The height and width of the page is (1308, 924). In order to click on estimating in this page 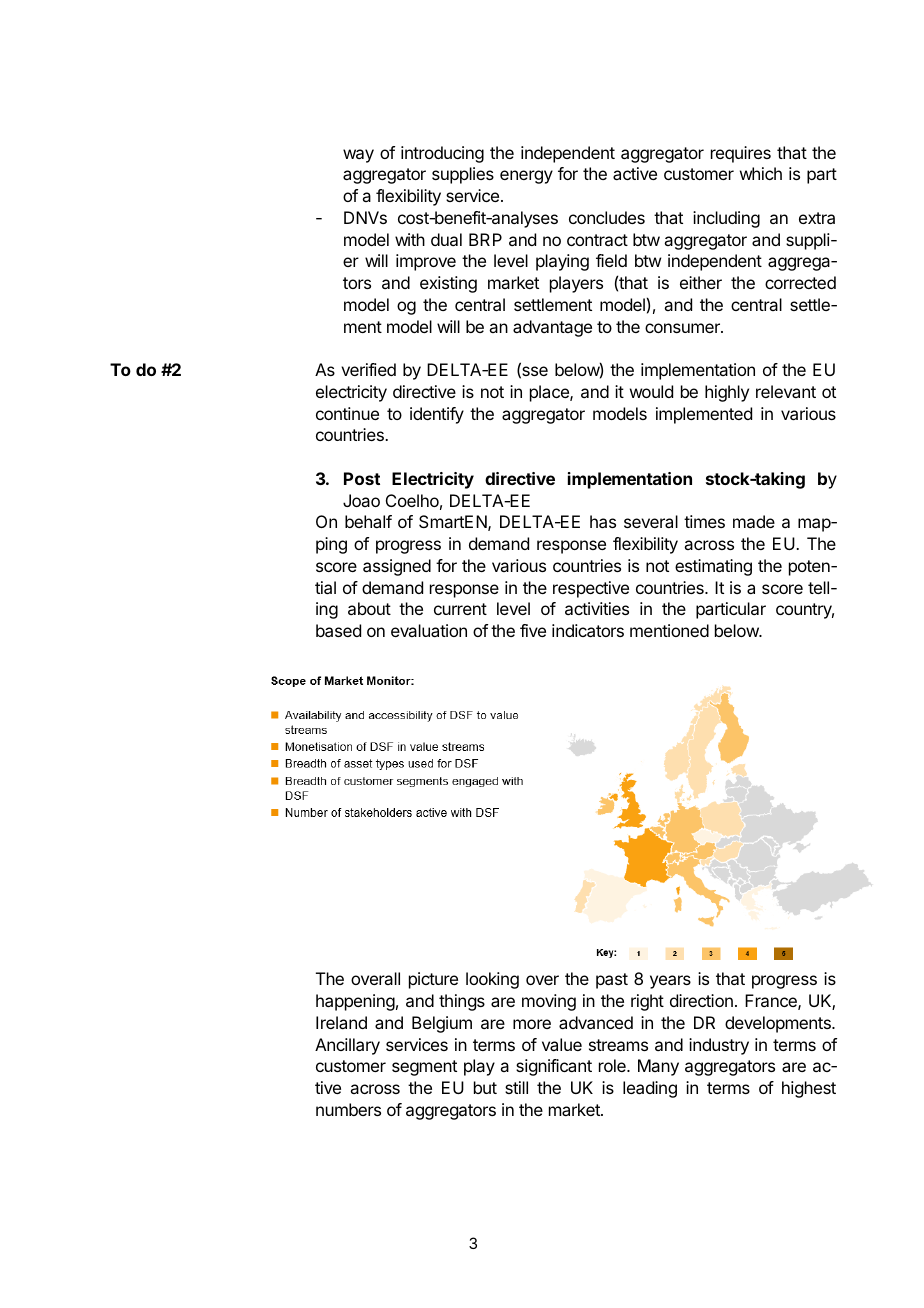, I will do `click(713, 567)`.
